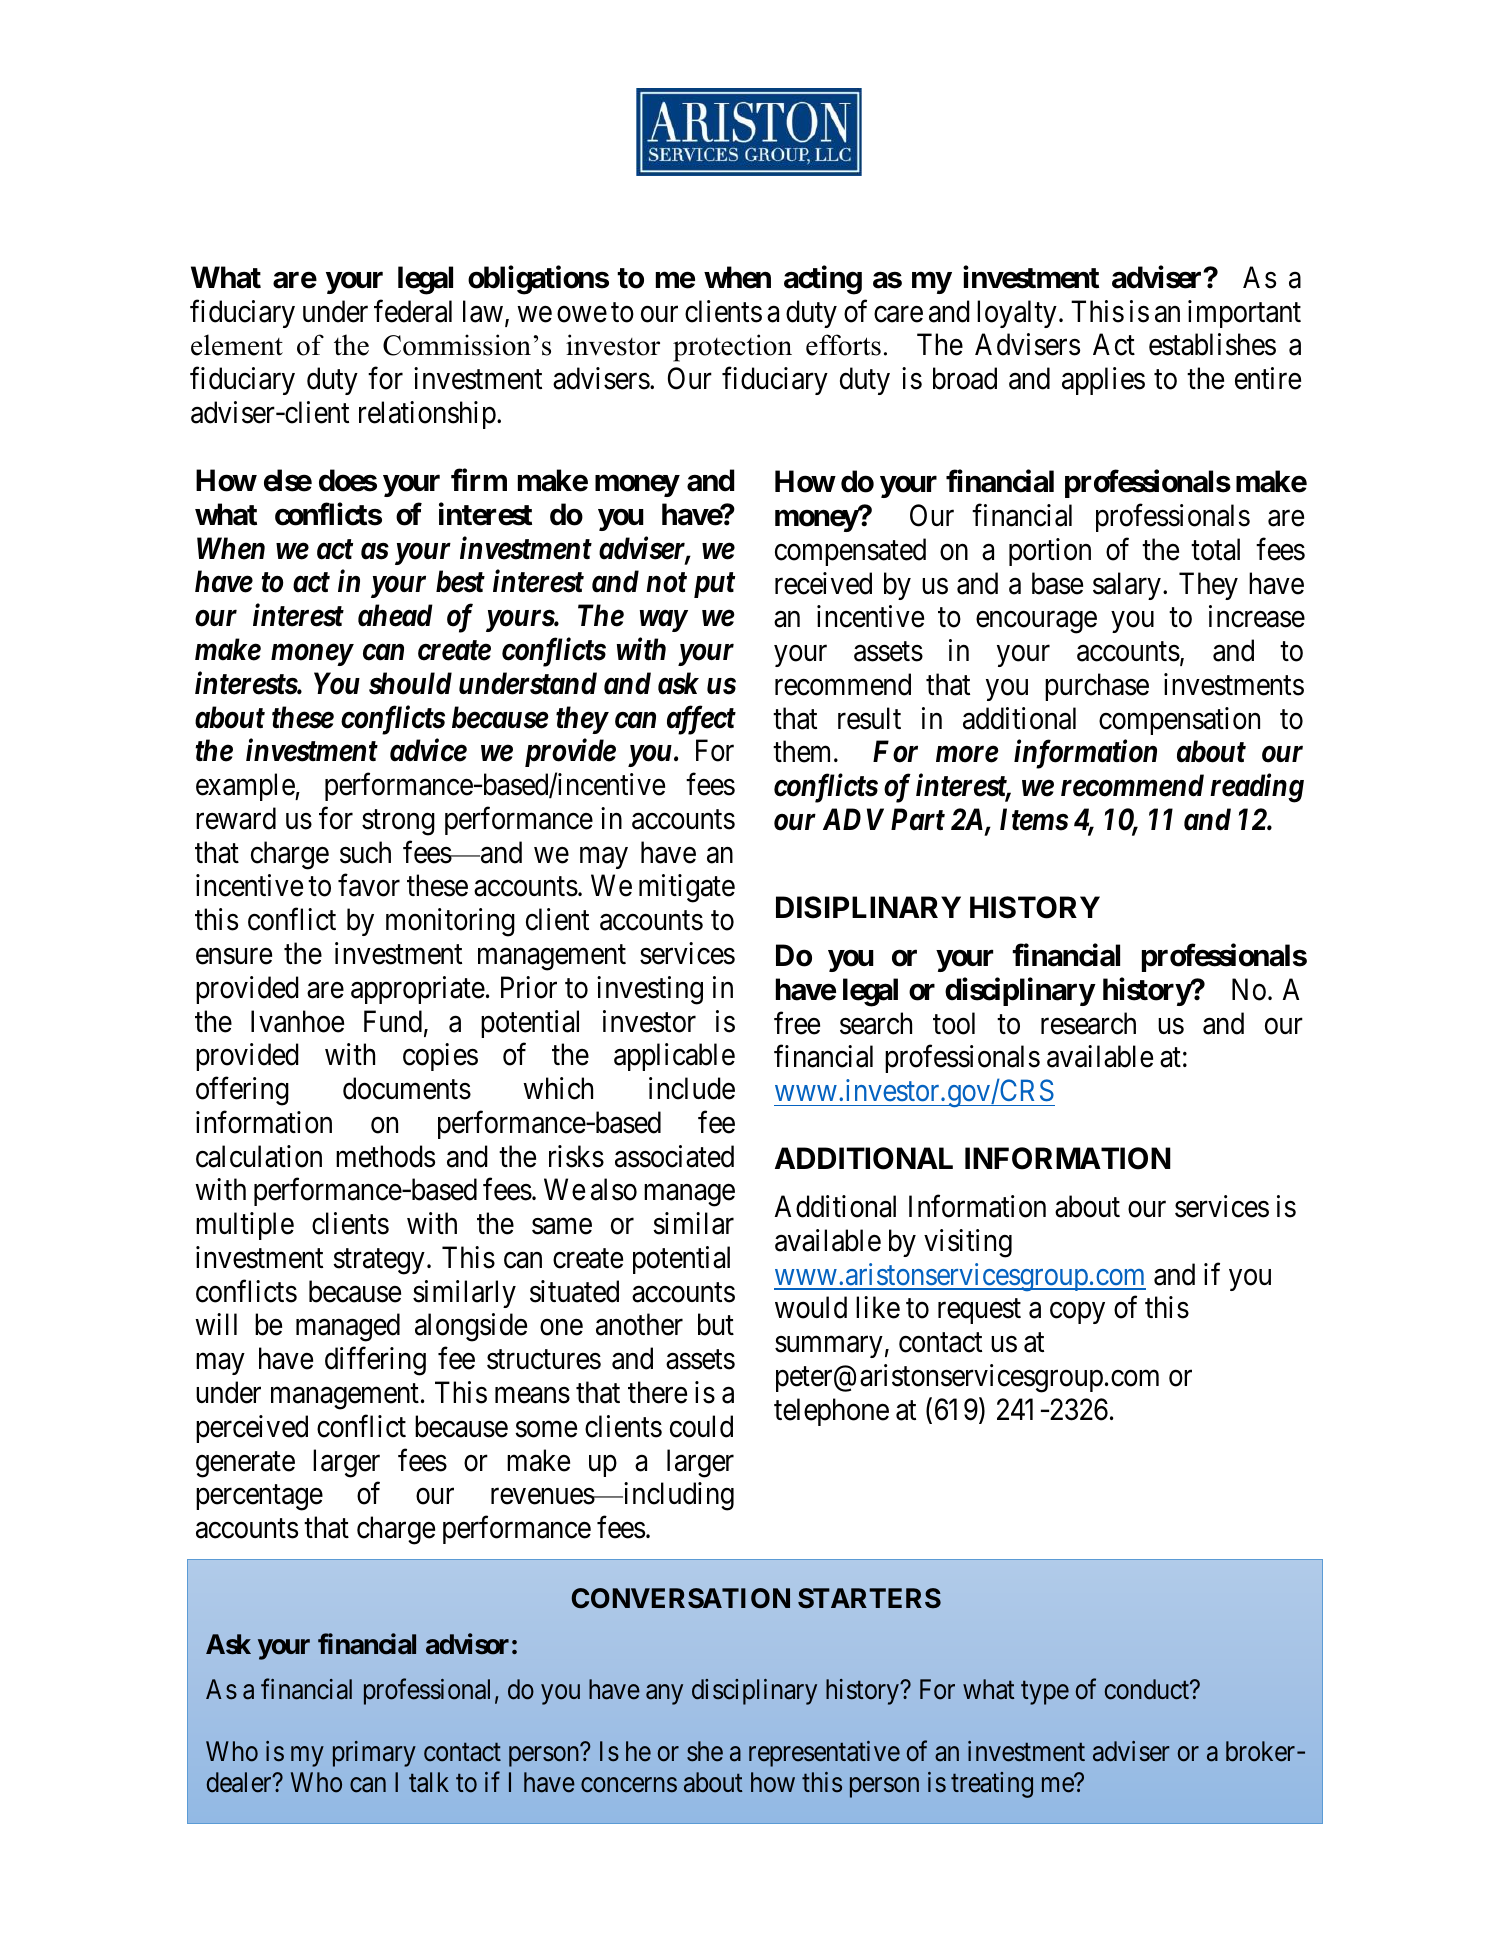 The width and height of the document is (1498, 1938). What do you see at coordinates (804, 751) in the document?
I see `them` at bounding box center [804, 751].
